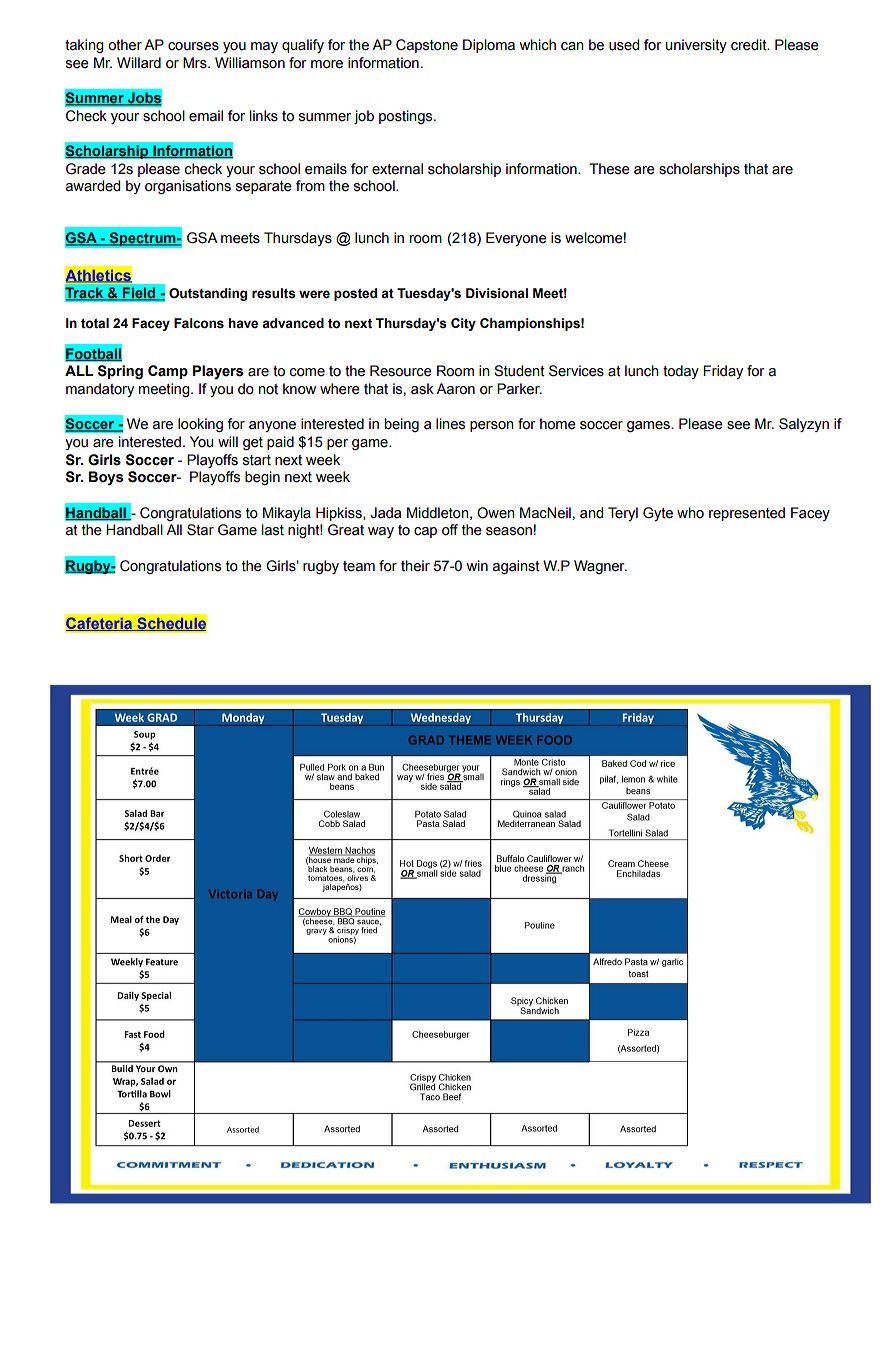 This screenshot has width=887, height=1372. What do you see at coordinates (188, 187) in the screenshot?
I see `organisations` at bounding box center [188, 187].
